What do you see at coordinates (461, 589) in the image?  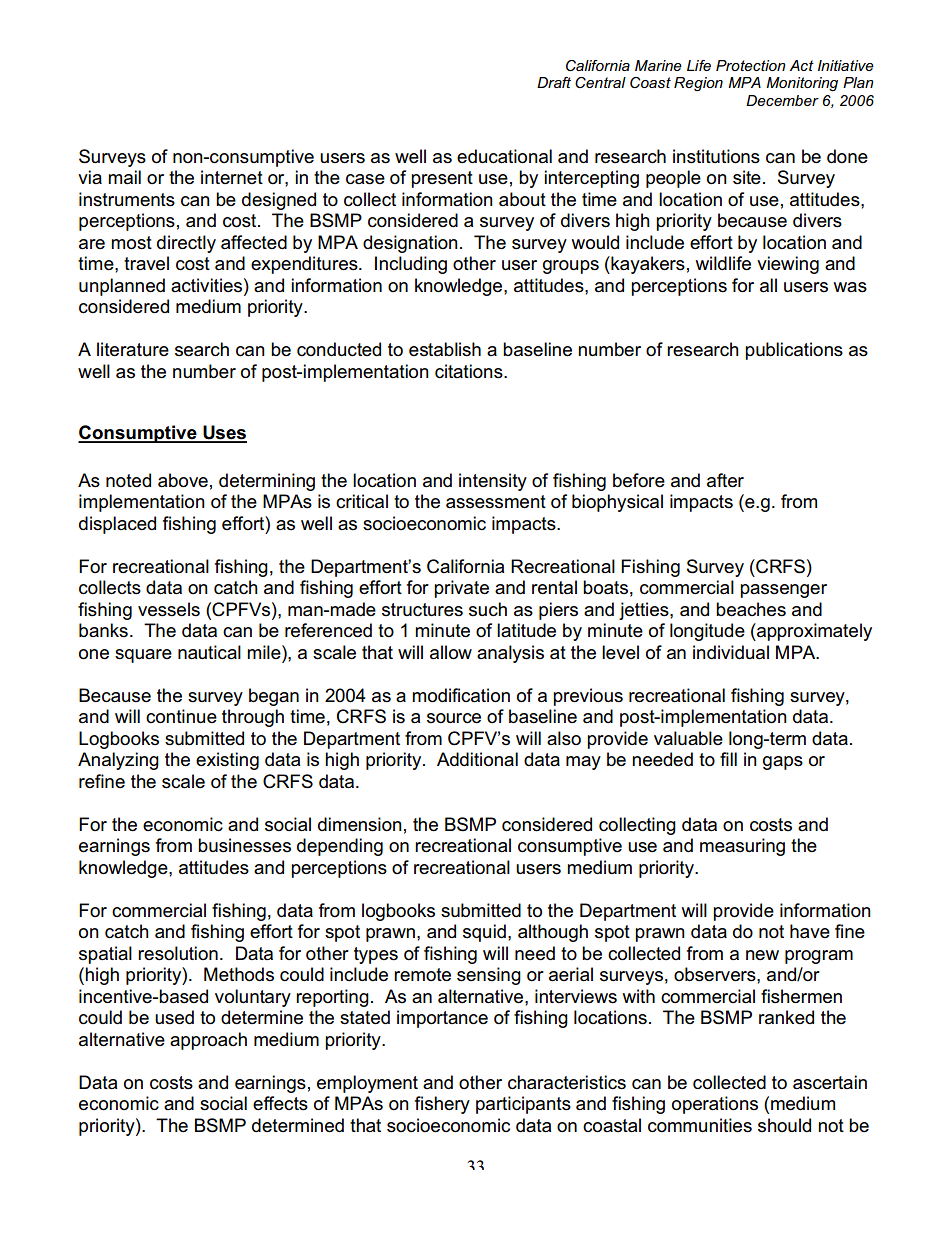 I see `private` at bounding box center [461, 589].
